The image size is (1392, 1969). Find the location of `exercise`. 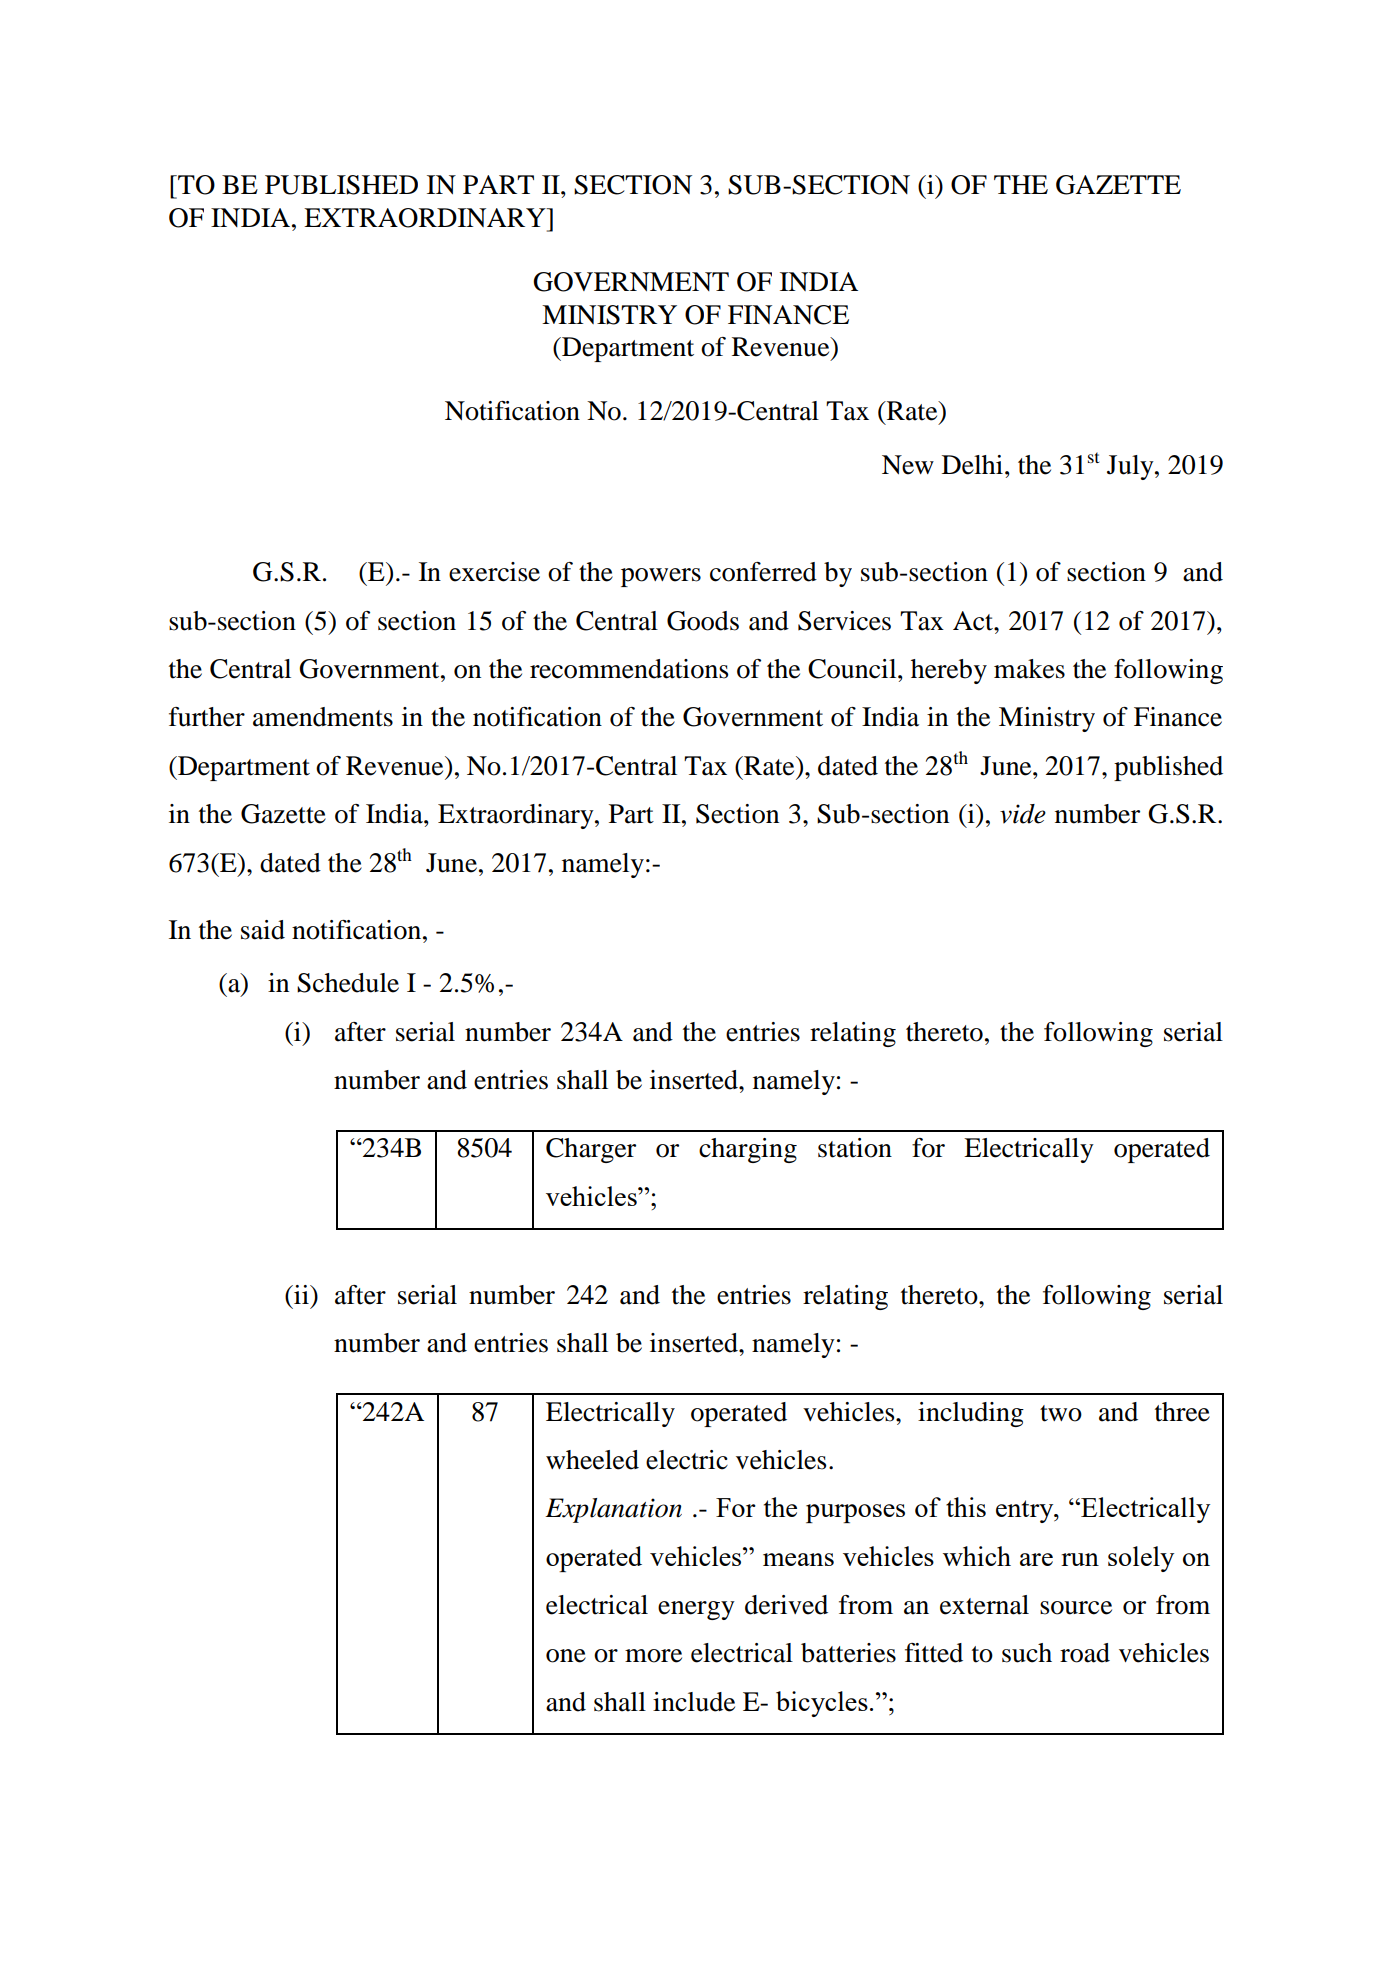

exercise is located at coordinates (494, 572).
